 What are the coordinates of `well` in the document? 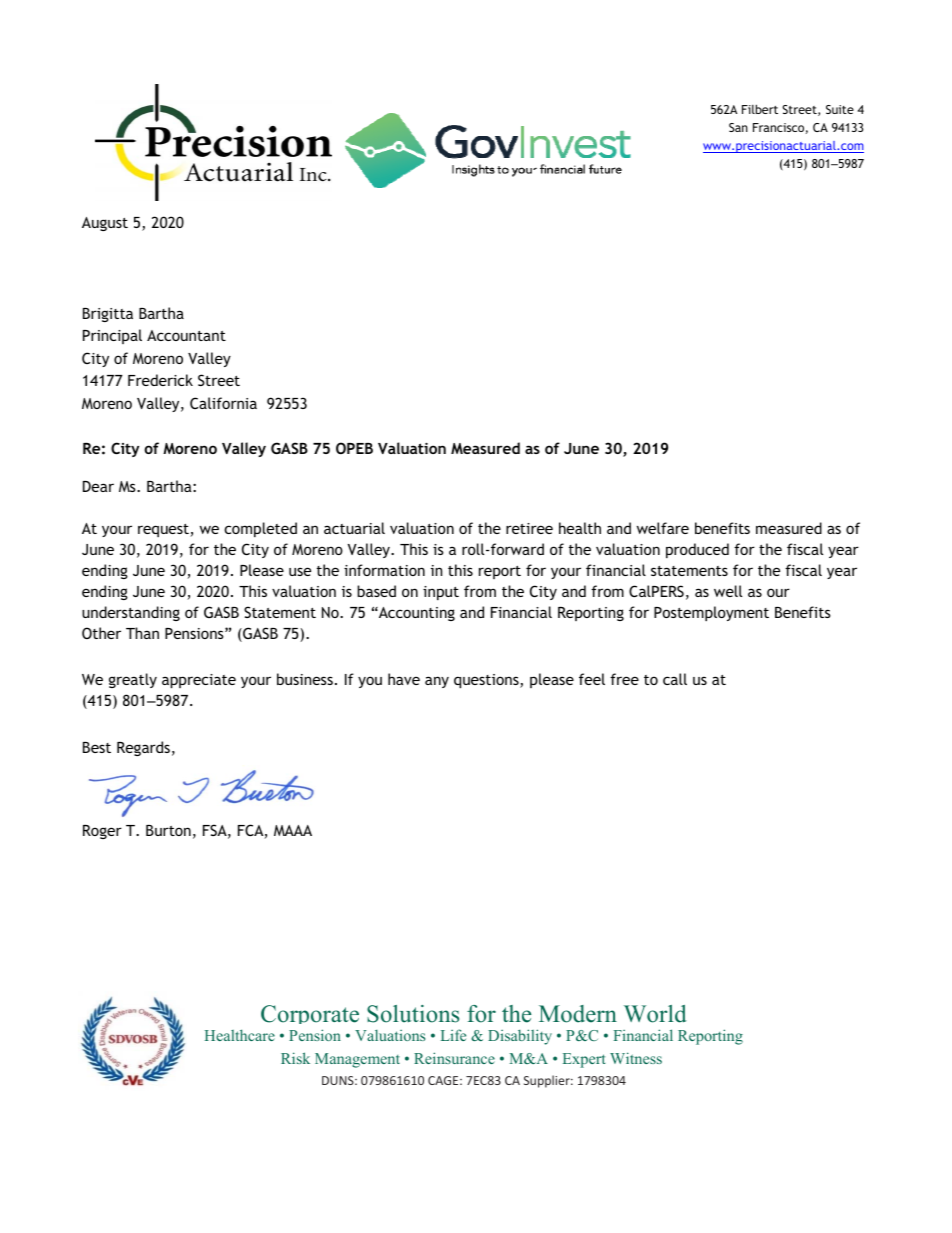 It's located at (728, 591).
